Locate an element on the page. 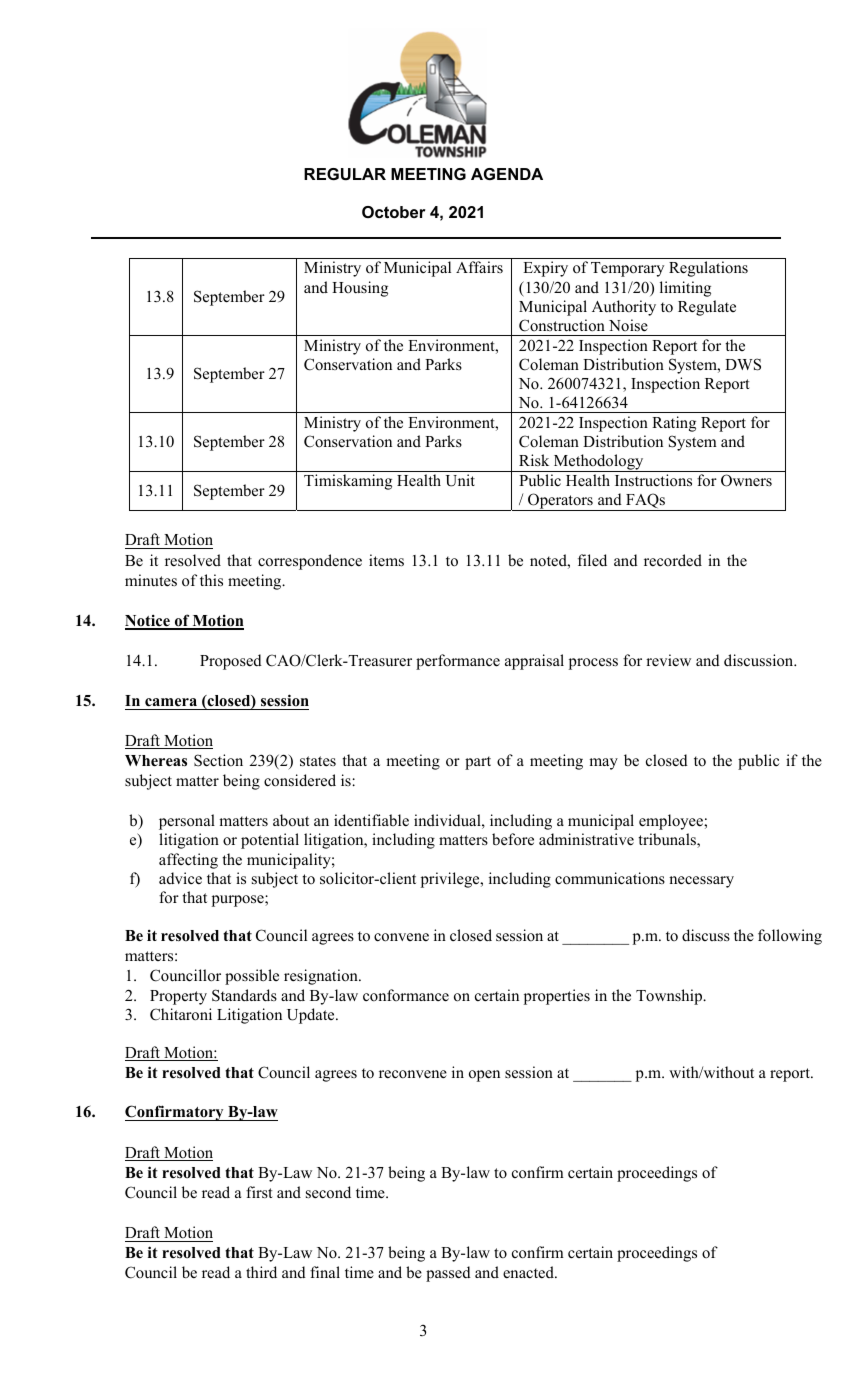 This image has width=849, height=1400. third is located at coordinates (261, 1272).
